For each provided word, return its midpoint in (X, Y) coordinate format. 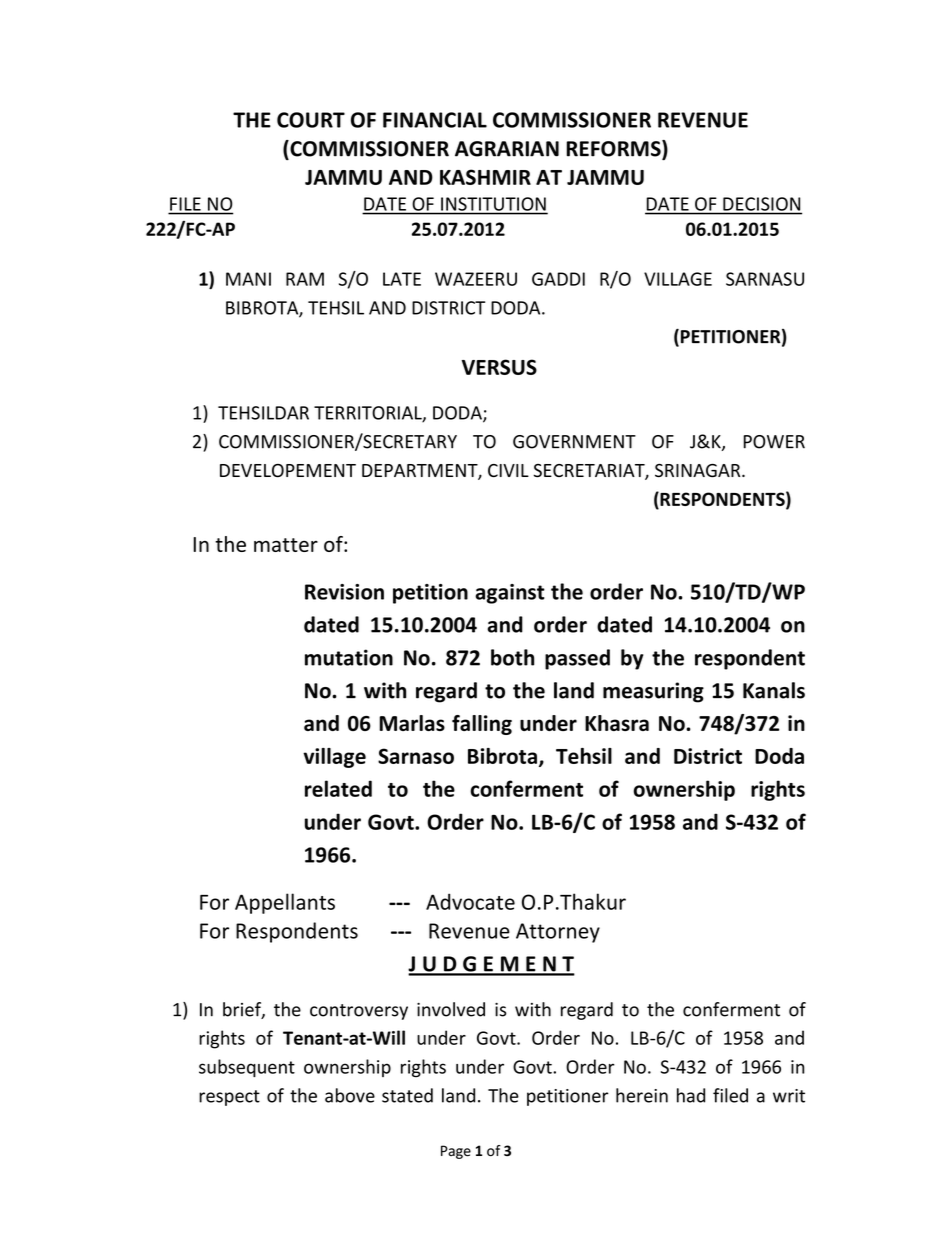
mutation (349, 657)
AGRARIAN (507, 149)
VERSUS (499, 367)
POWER (774, 442)
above (350, 1095)
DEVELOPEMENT (288, 471)
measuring (653, 692)
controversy (359, 1012)
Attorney (558, 933)
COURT (311, 120)
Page (456, 1152)
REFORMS (614, 149)
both (512, 657)
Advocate (470, 901)
